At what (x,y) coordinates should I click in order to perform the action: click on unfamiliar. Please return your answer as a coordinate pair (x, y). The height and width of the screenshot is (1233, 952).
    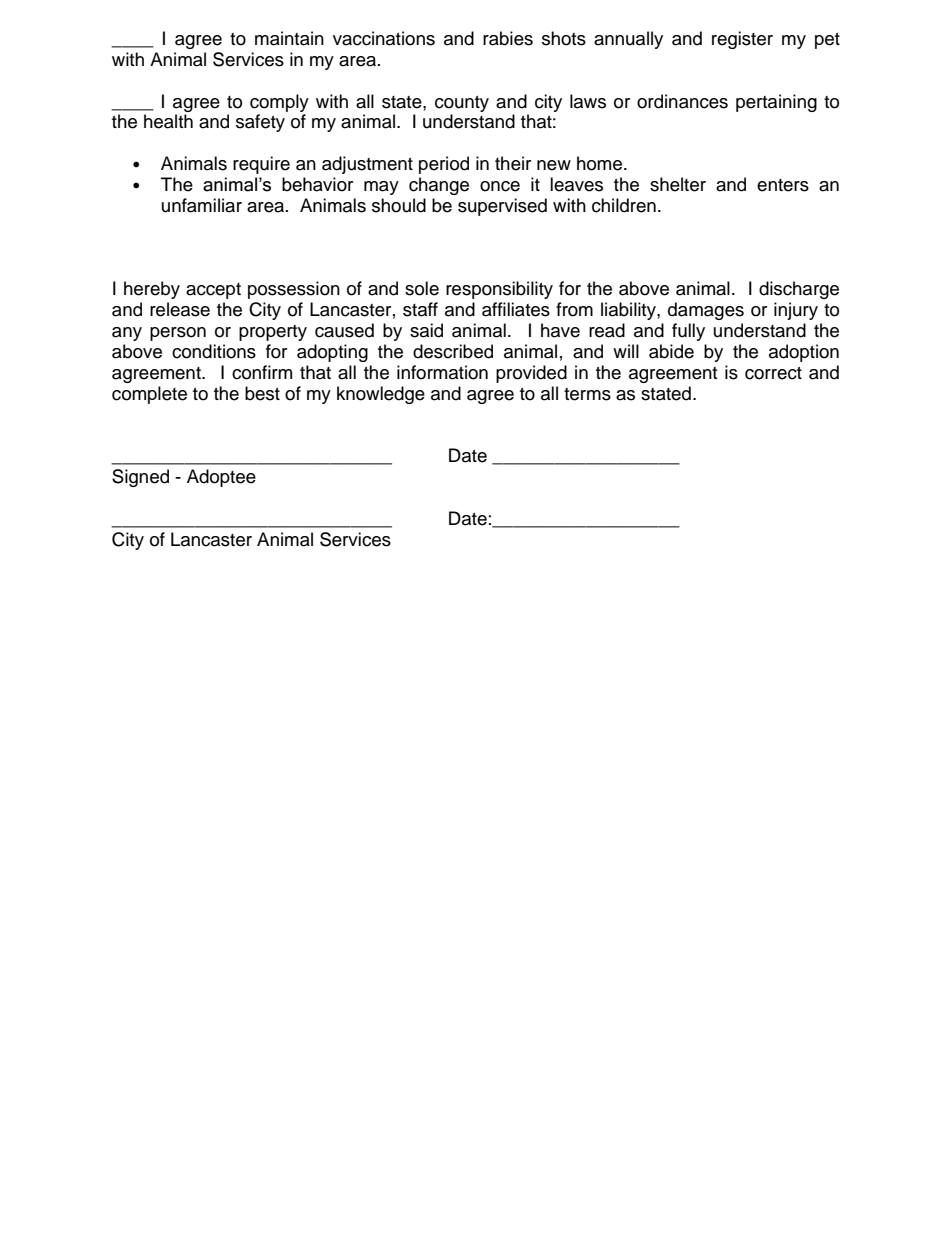
    Looking at the image, I should click on (202, 205).
